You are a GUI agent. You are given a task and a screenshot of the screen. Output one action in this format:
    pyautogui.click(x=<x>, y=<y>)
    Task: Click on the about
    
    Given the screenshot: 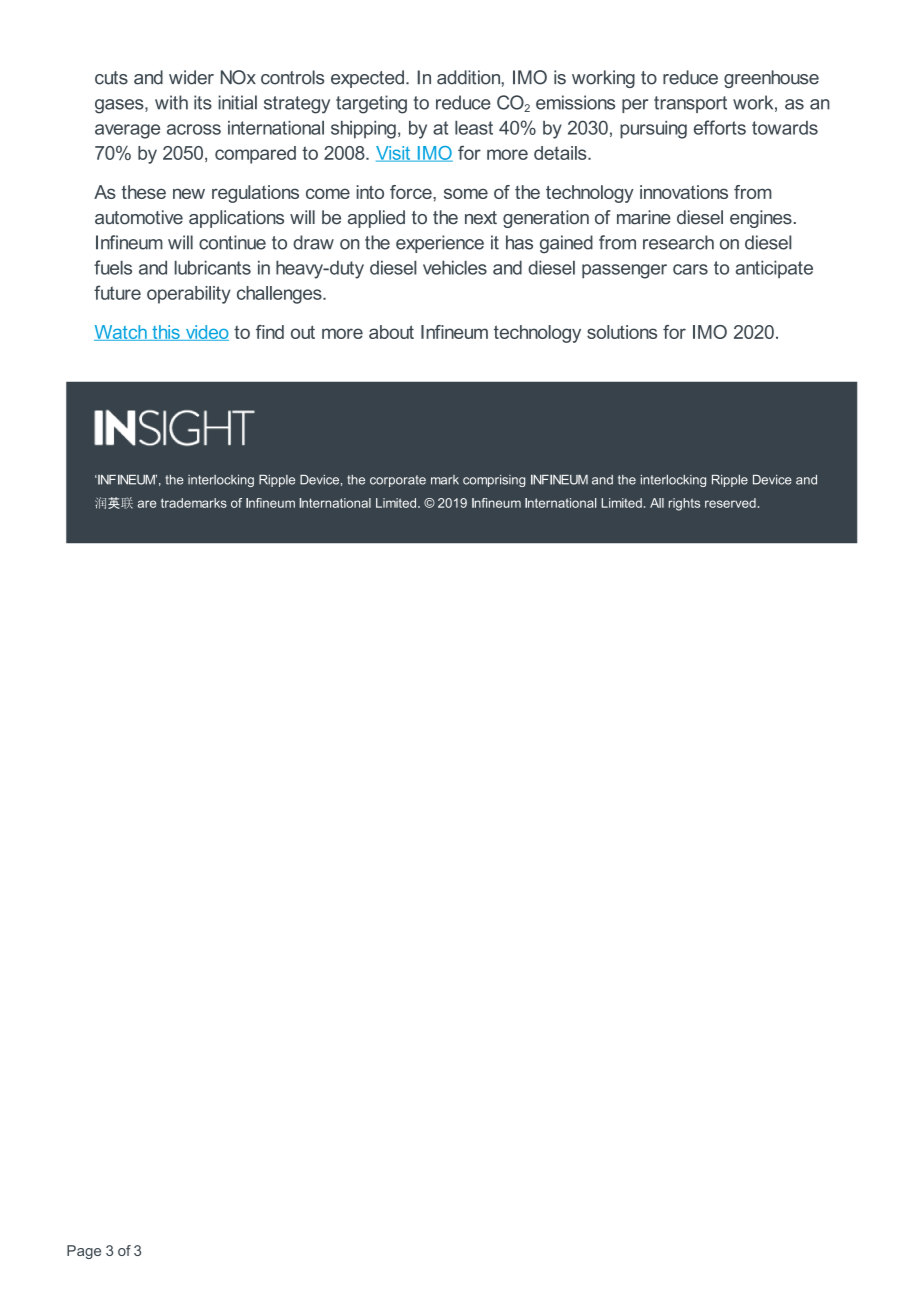 What is the action you would take?
    pyautogui.click(x=391, y=332)
